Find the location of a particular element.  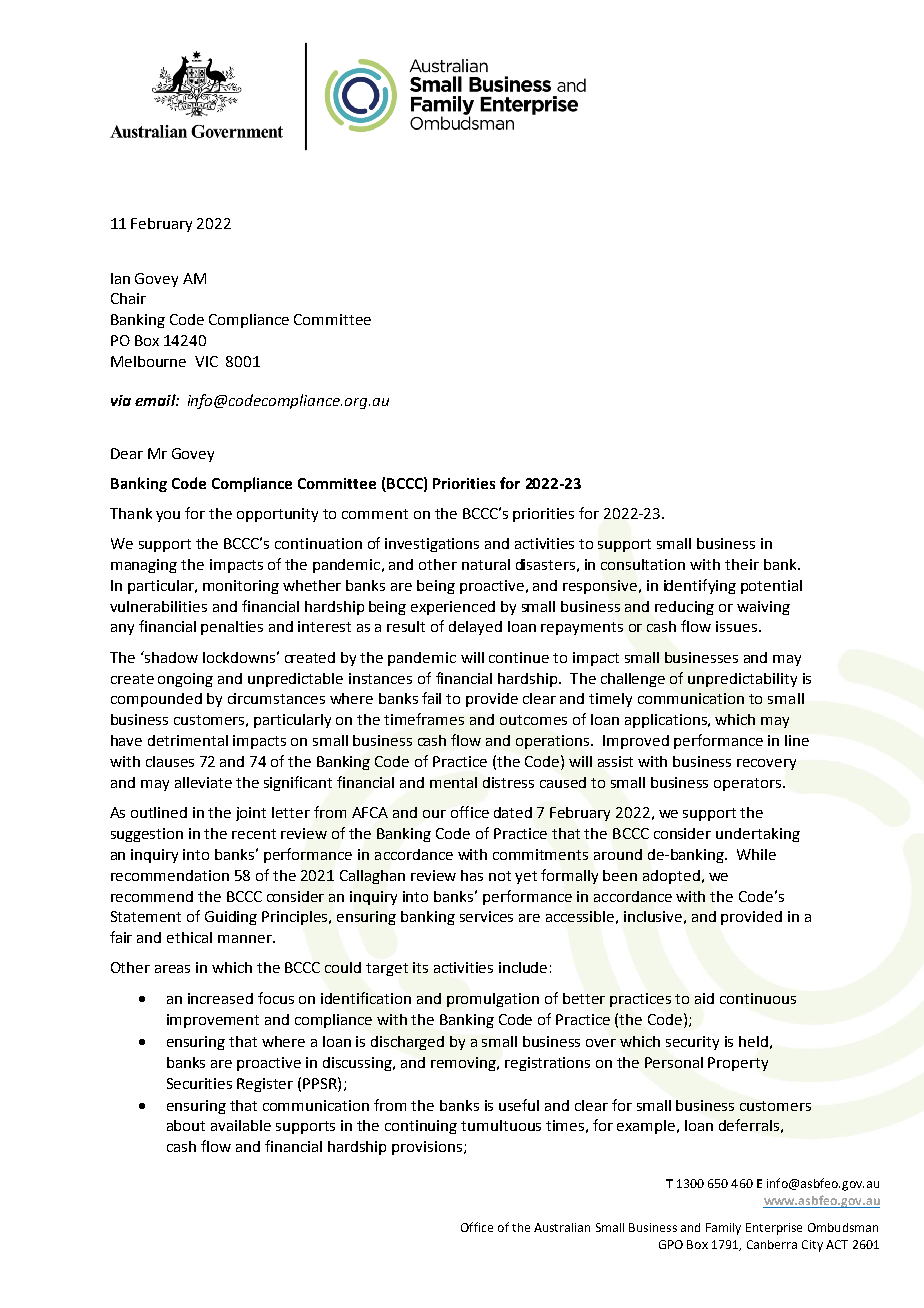

While is located at coordinates (756, 854).
